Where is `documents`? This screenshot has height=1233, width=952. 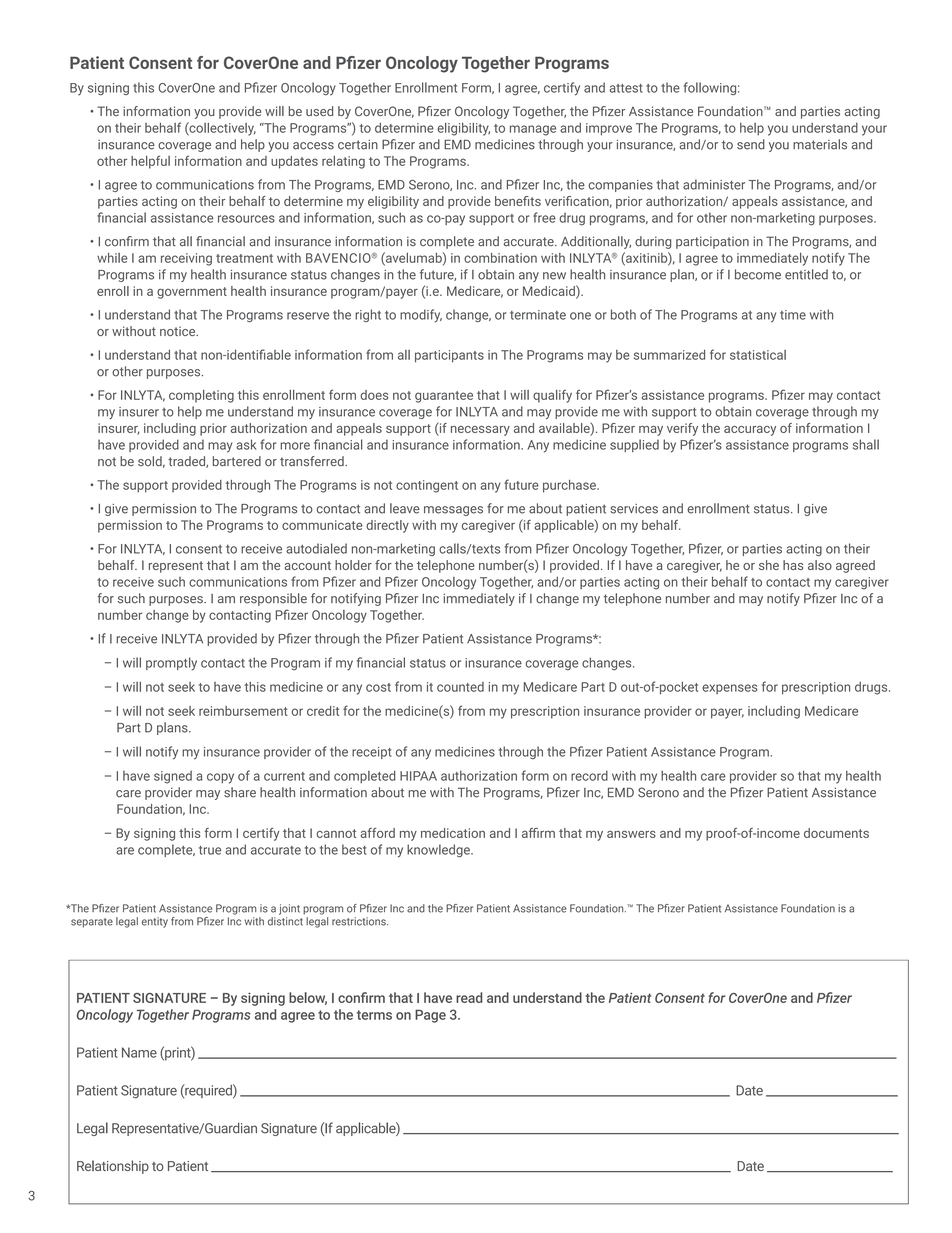 documents is located at coordinates (836, 833).
